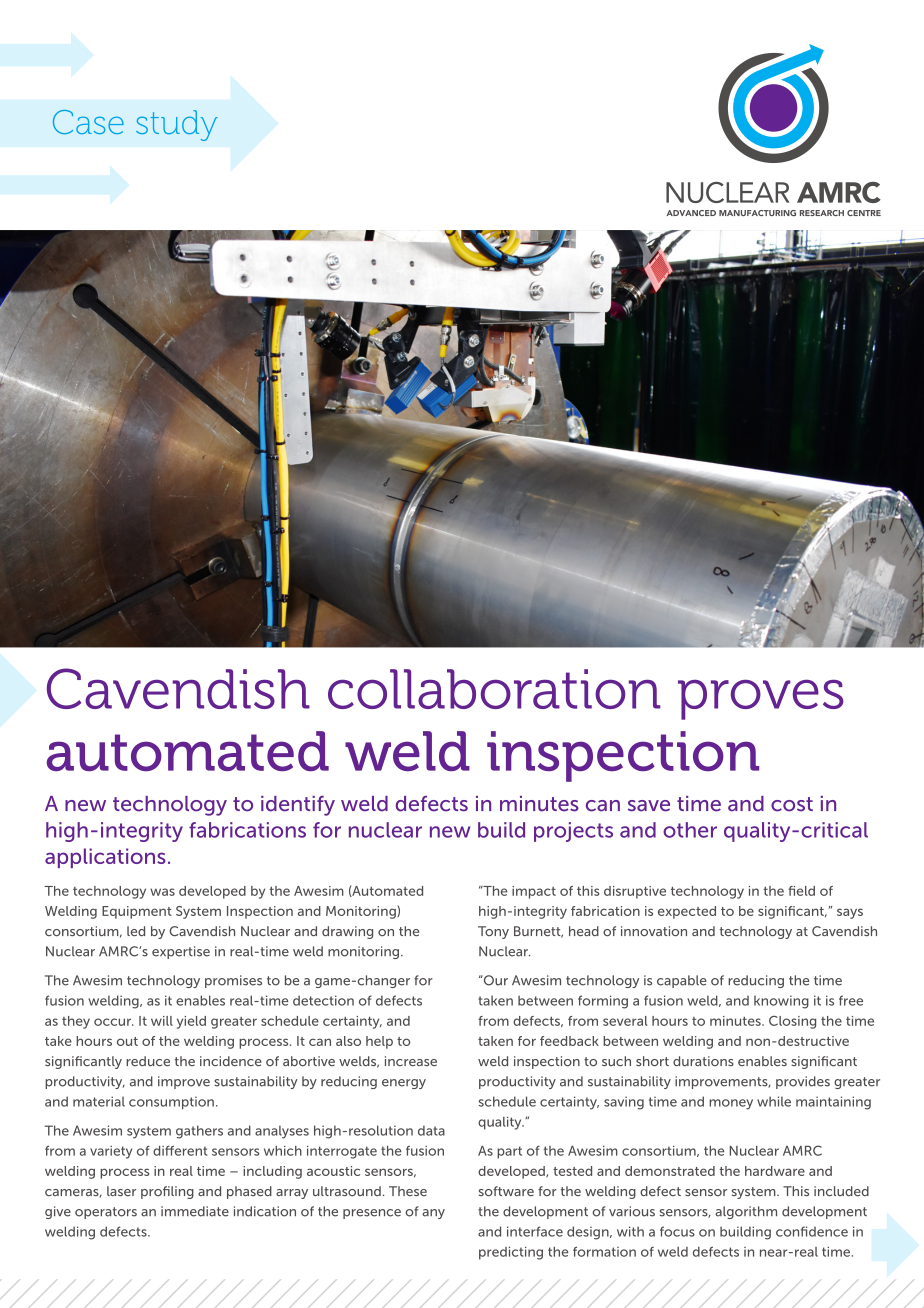 The height and width of the document is (1308, 924). I want to click on any, so click(433, 1214).
